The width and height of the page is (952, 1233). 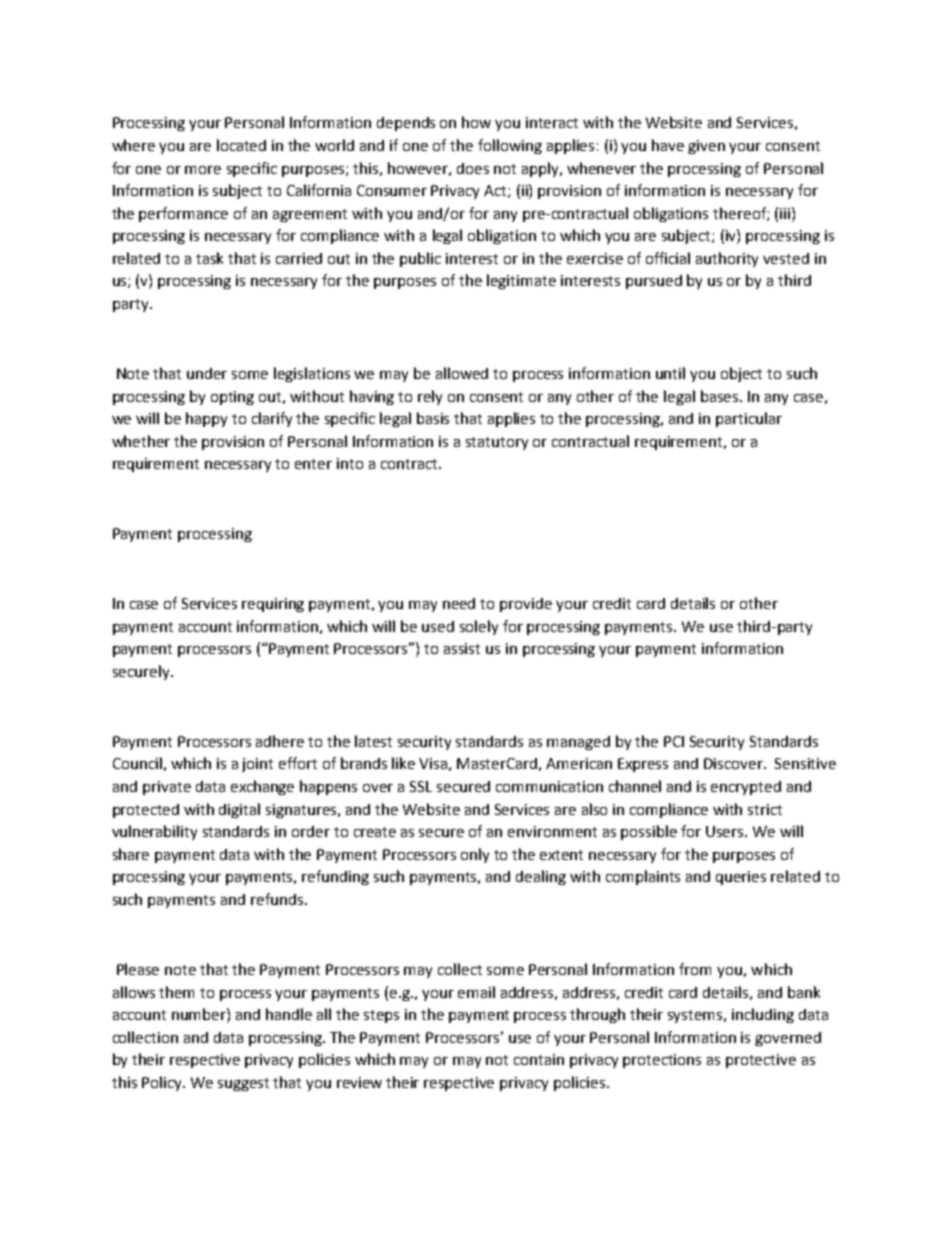 What do you see at coordinates (243, 1084) in the page?
I see `suggest` at bounding box center [243, 1084].
